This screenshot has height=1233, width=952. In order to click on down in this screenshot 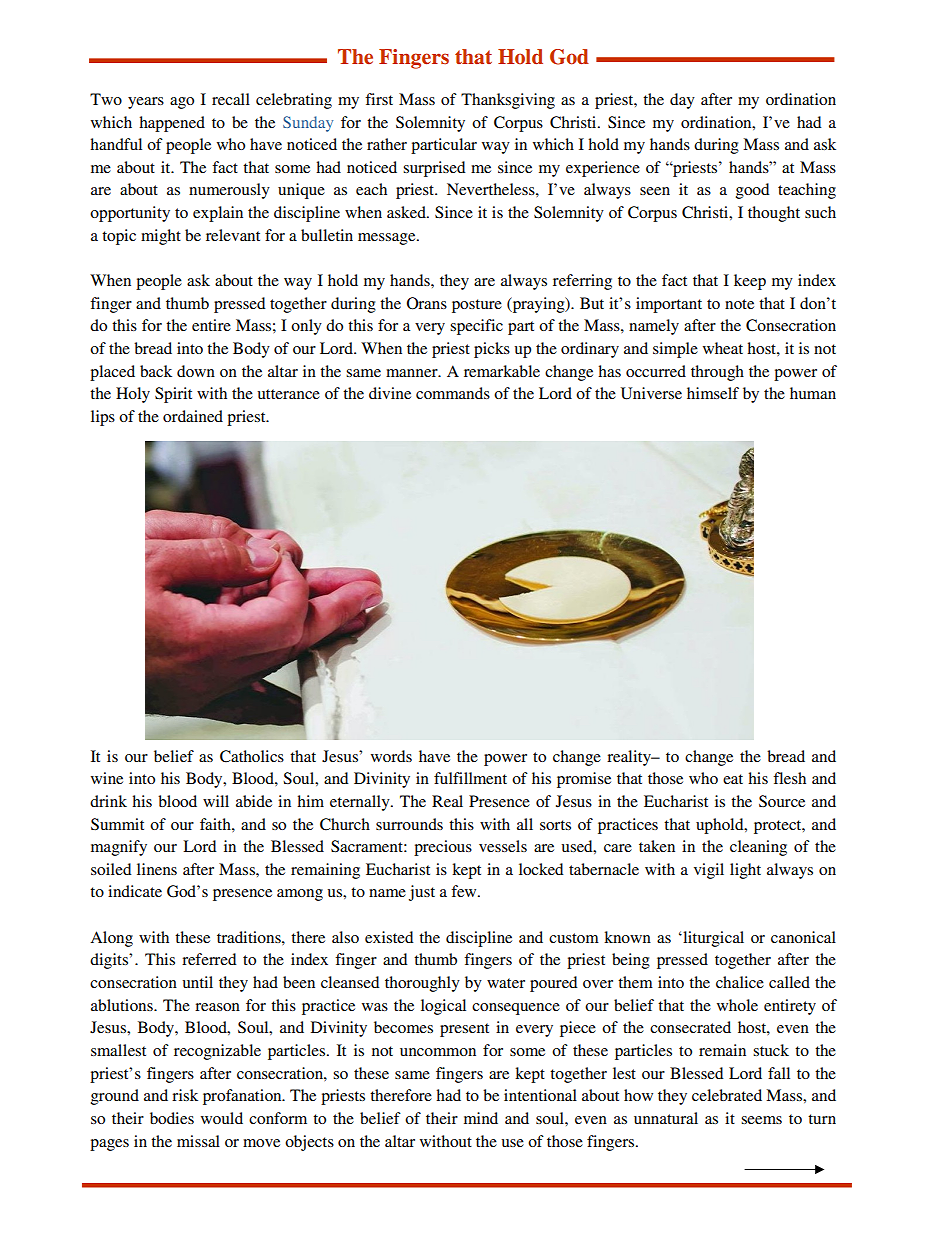, I will do `click(196, 371)`.
